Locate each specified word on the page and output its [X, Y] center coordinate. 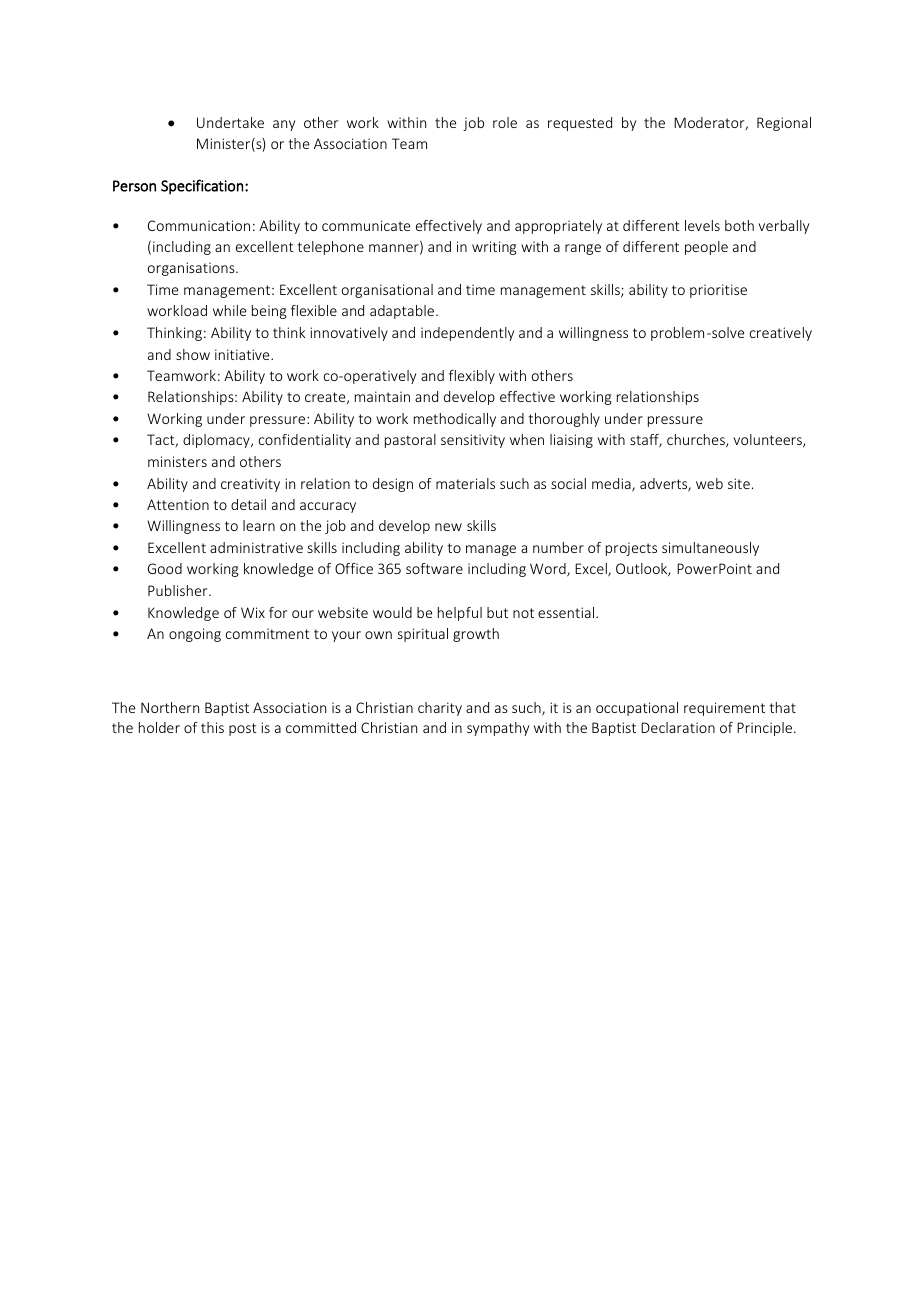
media [612, 485]
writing [494, 248]
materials [465, 483]
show [193, 354]
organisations [192, 269]
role [505, 122]
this [212, 727]
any [284, 125]
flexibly [472, 377]
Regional [784, 124]
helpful [460, 614]
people [706, 248]
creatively [781, 334]
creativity [250, 485]
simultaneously [710, 549]
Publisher [179, 590]
